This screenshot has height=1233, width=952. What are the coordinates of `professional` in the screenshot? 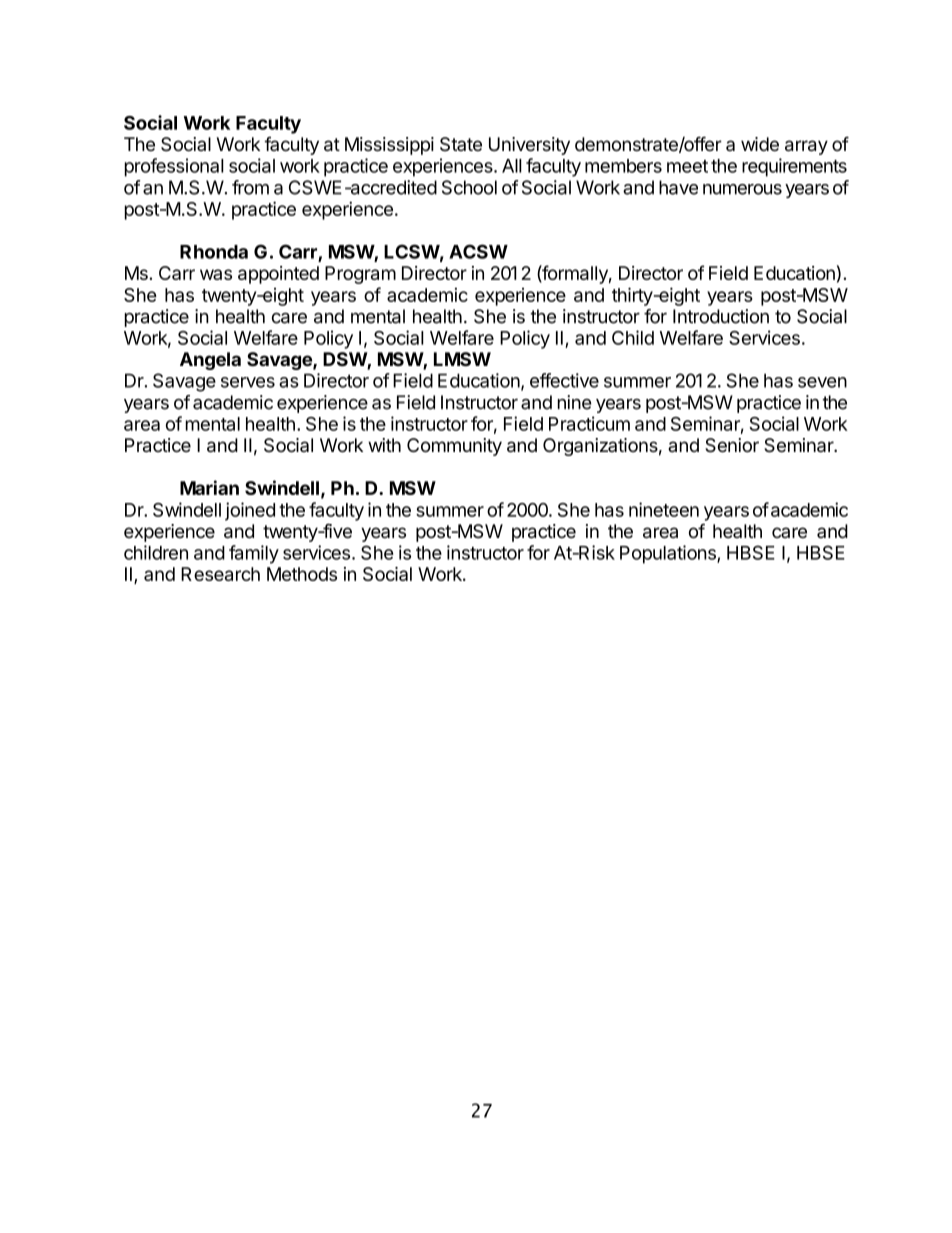 It's located at (174, 167).
